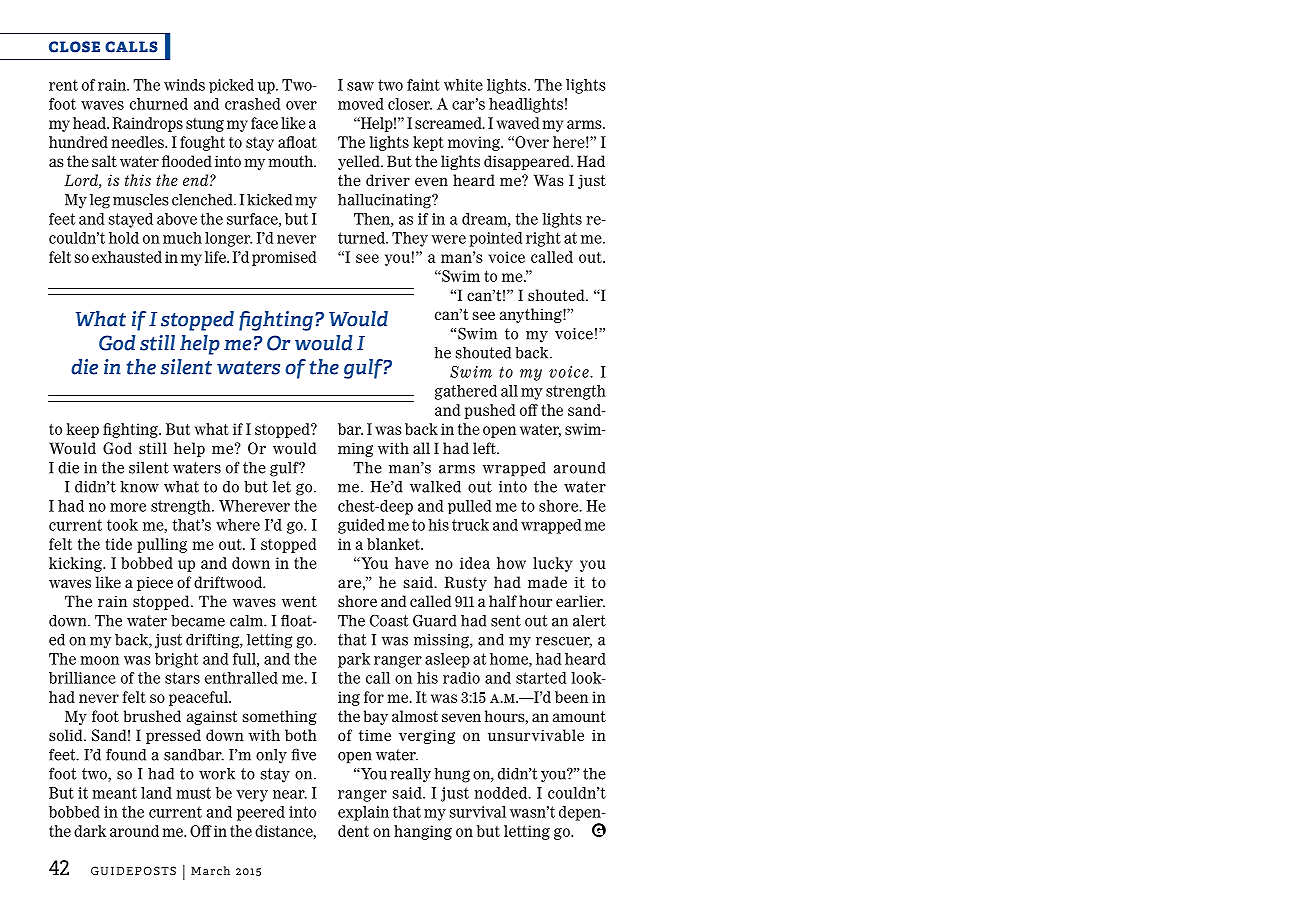 Image resolution: width=1316 pixels, height=908 pixels. Describe the element at coordinates (159, 104) in the document. I see `churned` at that location.
